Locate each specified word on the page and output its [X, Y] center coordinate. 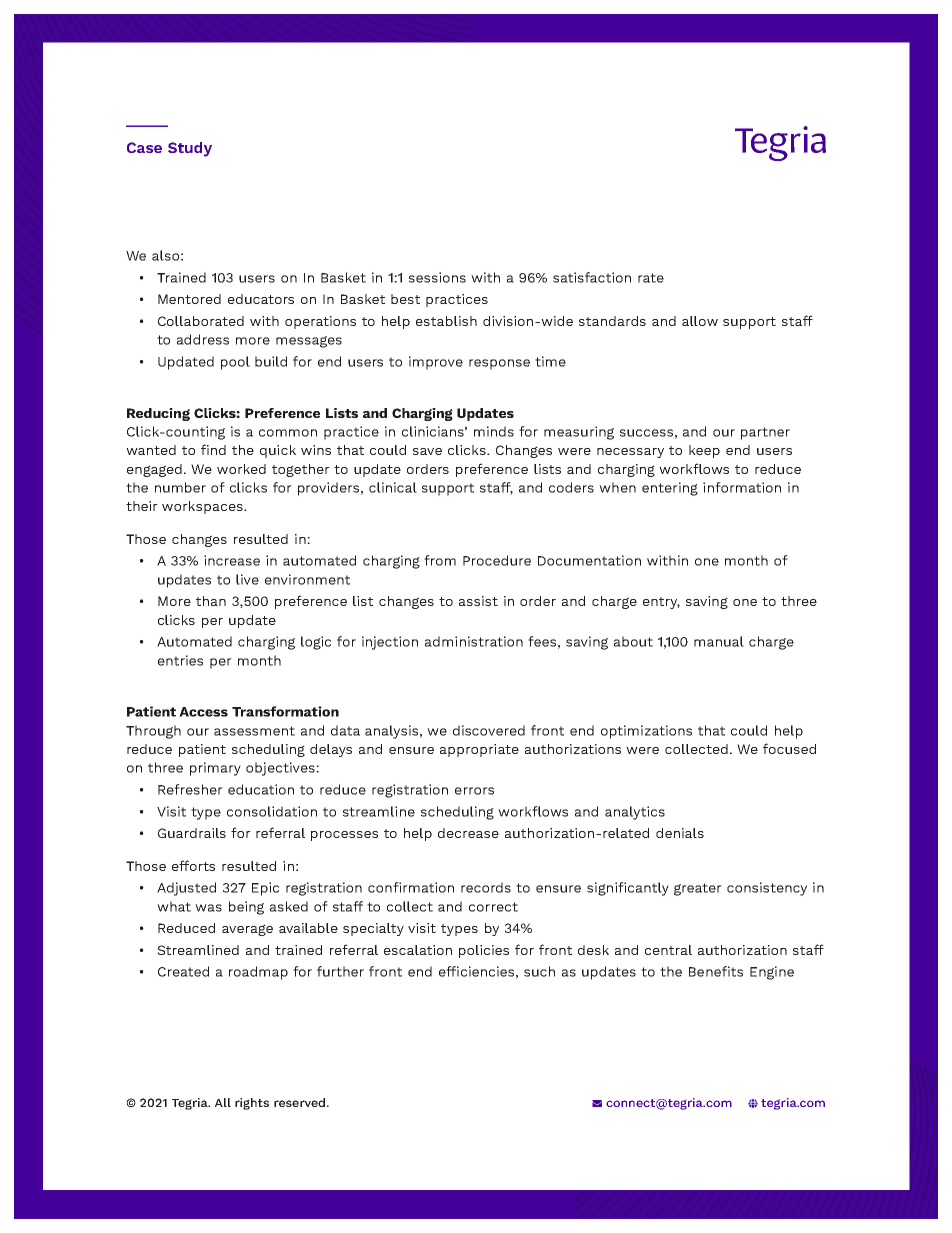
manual [719, 641]
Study [190, 149]
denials [680, 833]
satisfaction [592, 277]
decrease [468, 833]
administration [474, 641]
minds [494, 431]
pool [235, 363]
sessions [437, 277]
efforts [193, 865]
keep [704, 451]
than [211, 601]
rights [252, 1104]
